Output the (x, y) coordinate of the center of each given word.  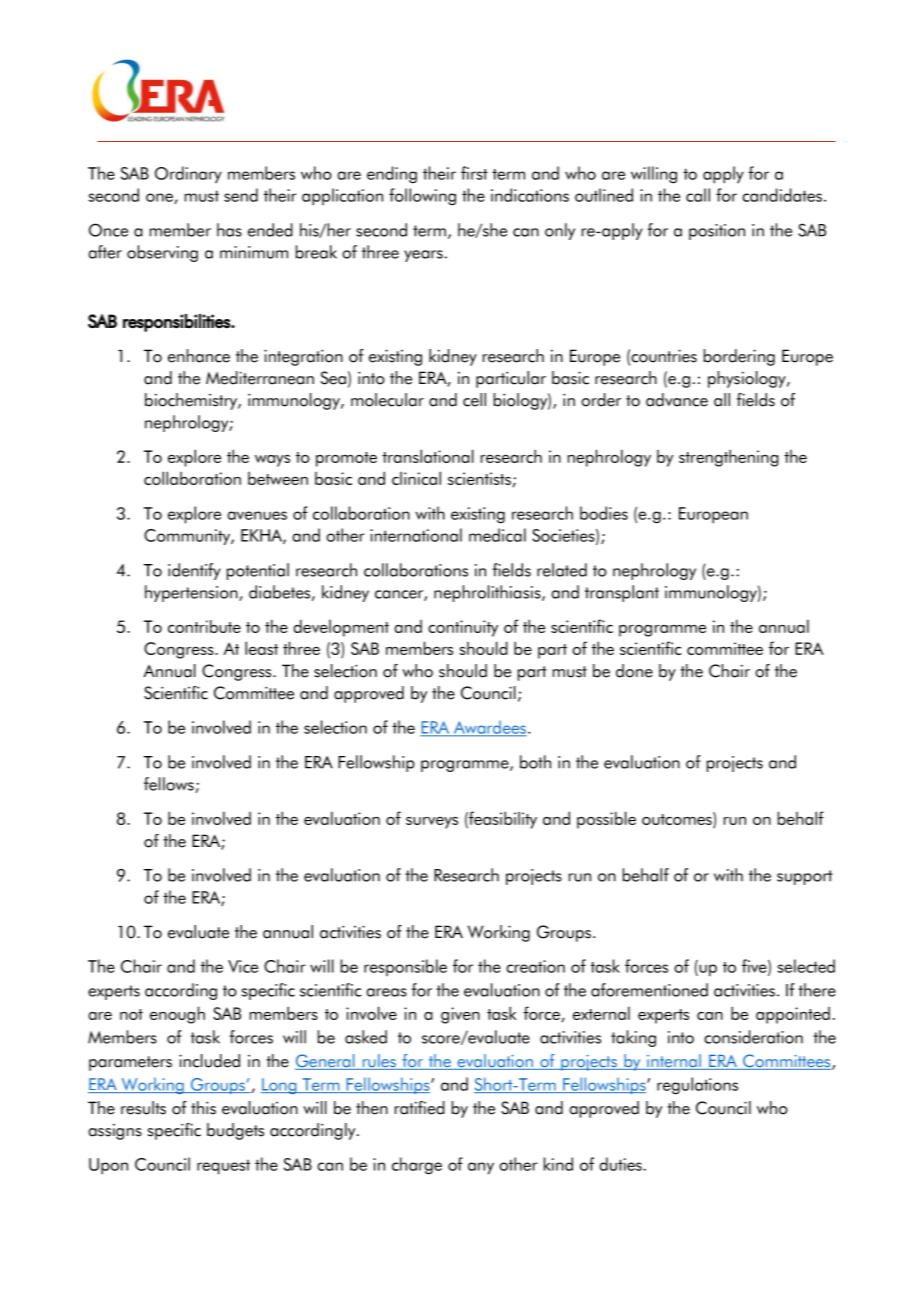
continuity (463, 628)
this (203, 1108)
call (698, 195)
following (422, 197)
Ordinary (188, 175)
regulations (697, 1086)
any (481, 1168)
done (634, 671)
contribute (204, 626)
